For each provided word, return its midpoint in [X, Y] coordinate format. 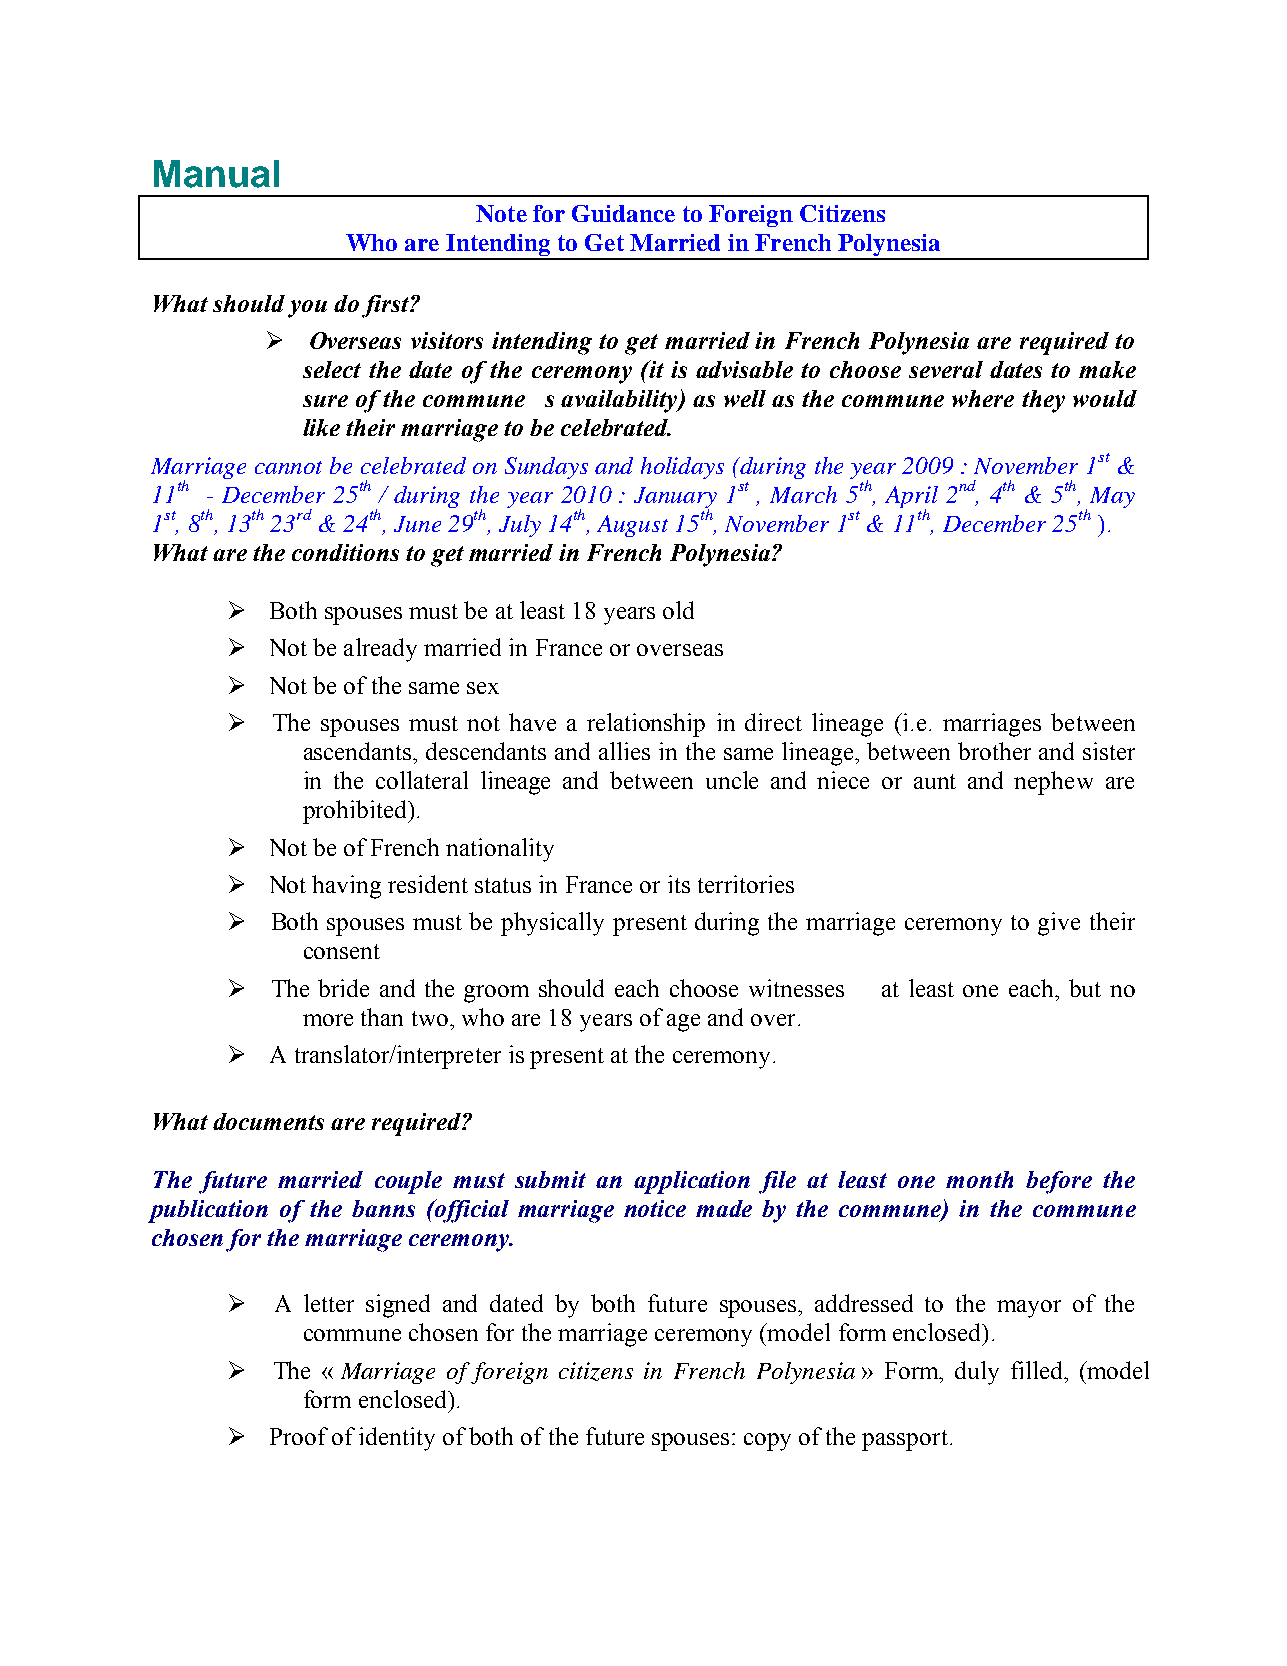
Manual [216, 174]
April [911, 498]
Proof [299, 1436]
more [328, 1020]
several [946, 369]
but [1085, 988]
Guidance [623, 213]
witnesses [796, 988]
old [678, 610]
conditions [345, 552]
